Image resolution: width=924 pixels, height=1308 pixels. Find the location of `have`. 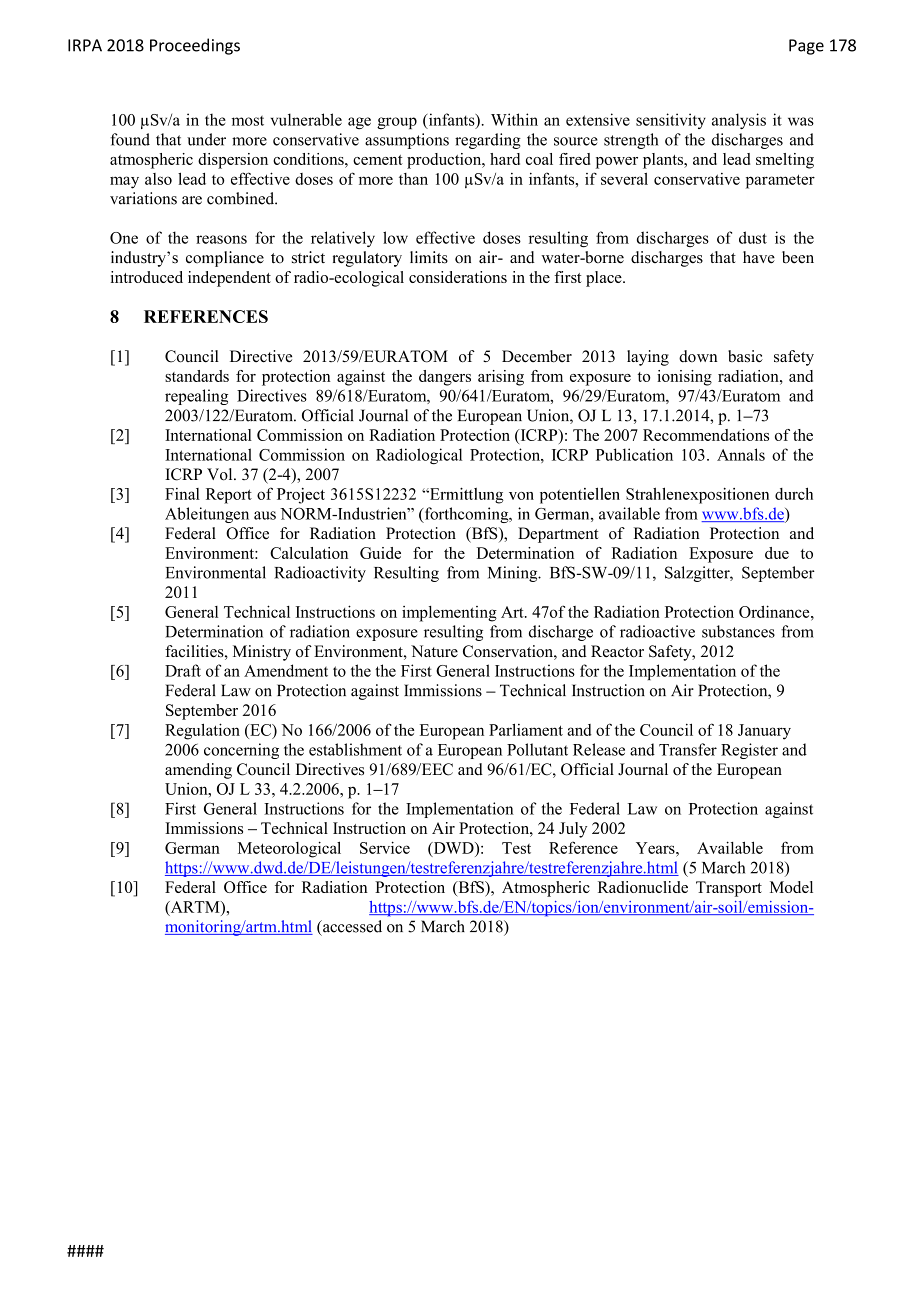

have is located at coordinates (759, 257).
